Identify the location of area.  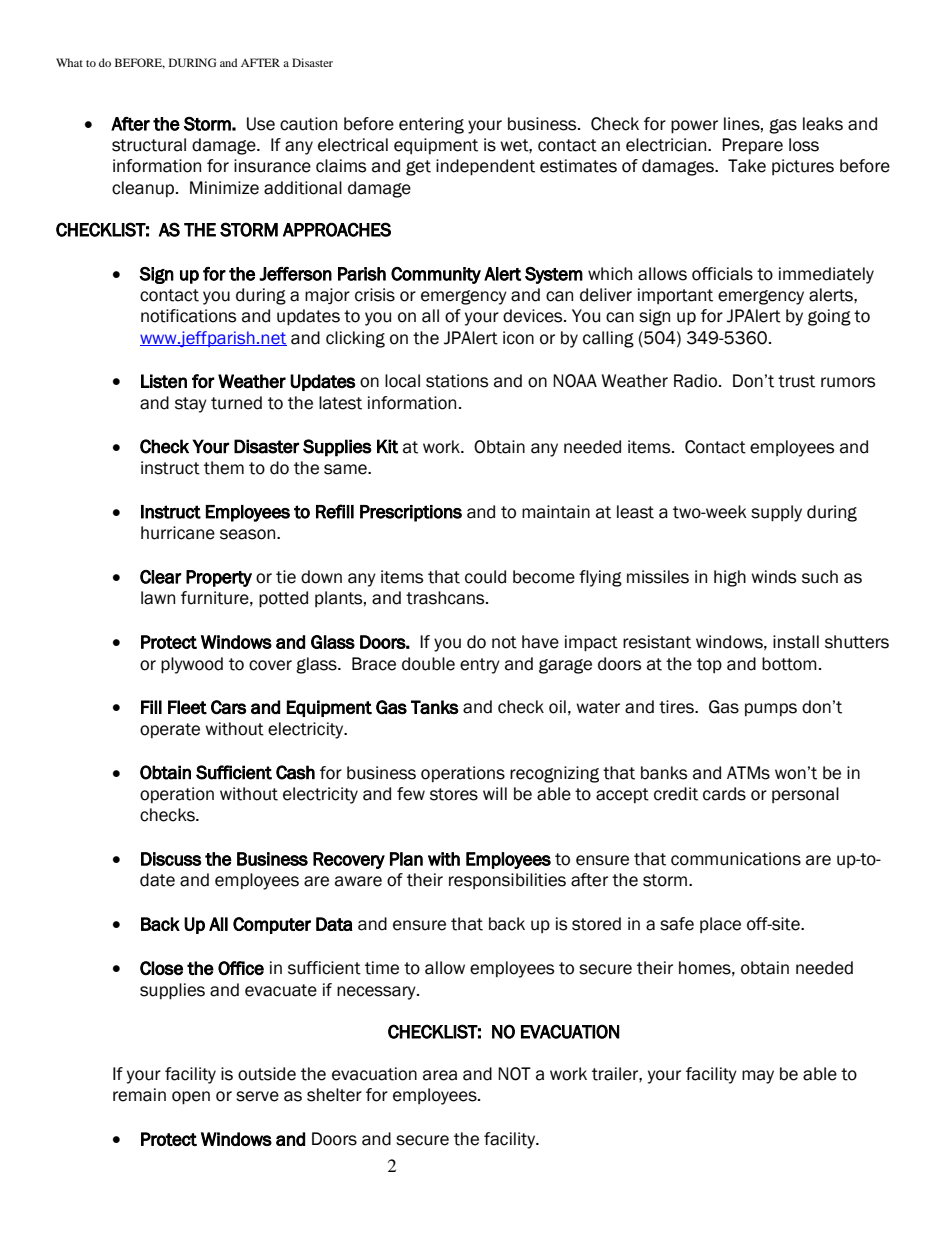
(440, 1075).
